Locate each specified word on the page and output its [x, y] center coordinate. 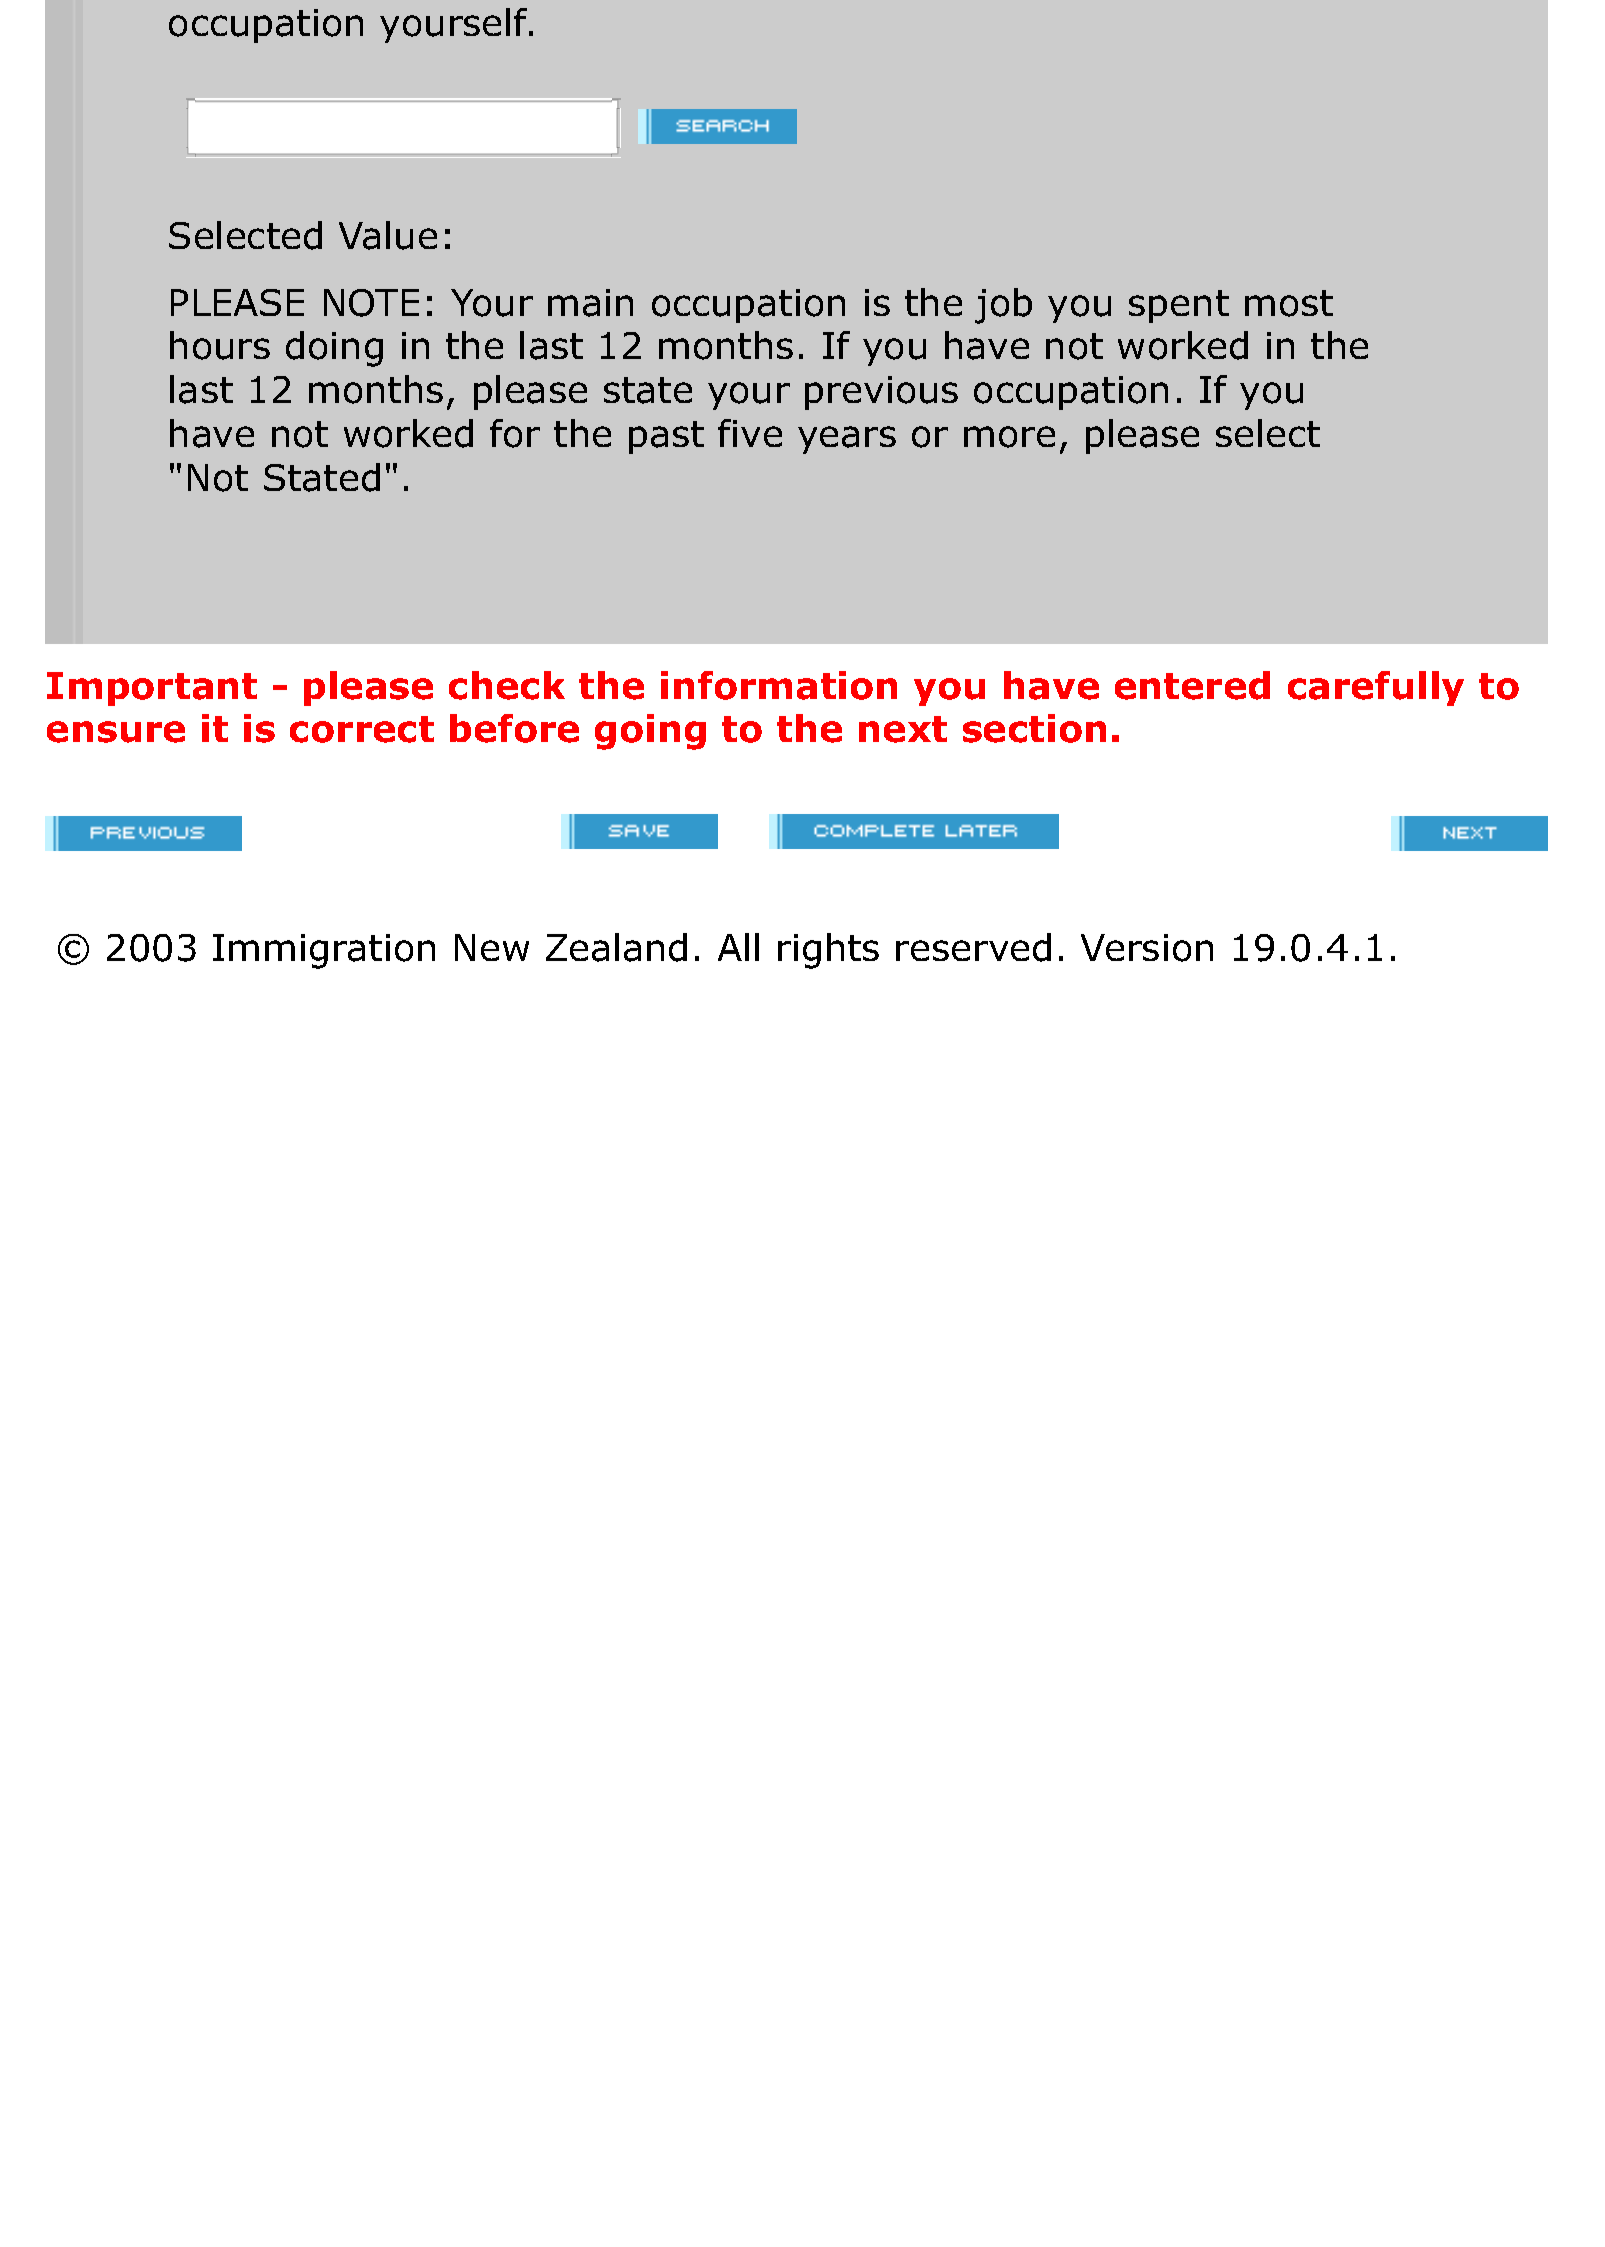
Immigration [324, 951]
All [738, 947]
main [590, 303]
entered [1192, 685]
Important [152, 689]
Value [388, 235]
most [1289, 303]
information [779, 685]
